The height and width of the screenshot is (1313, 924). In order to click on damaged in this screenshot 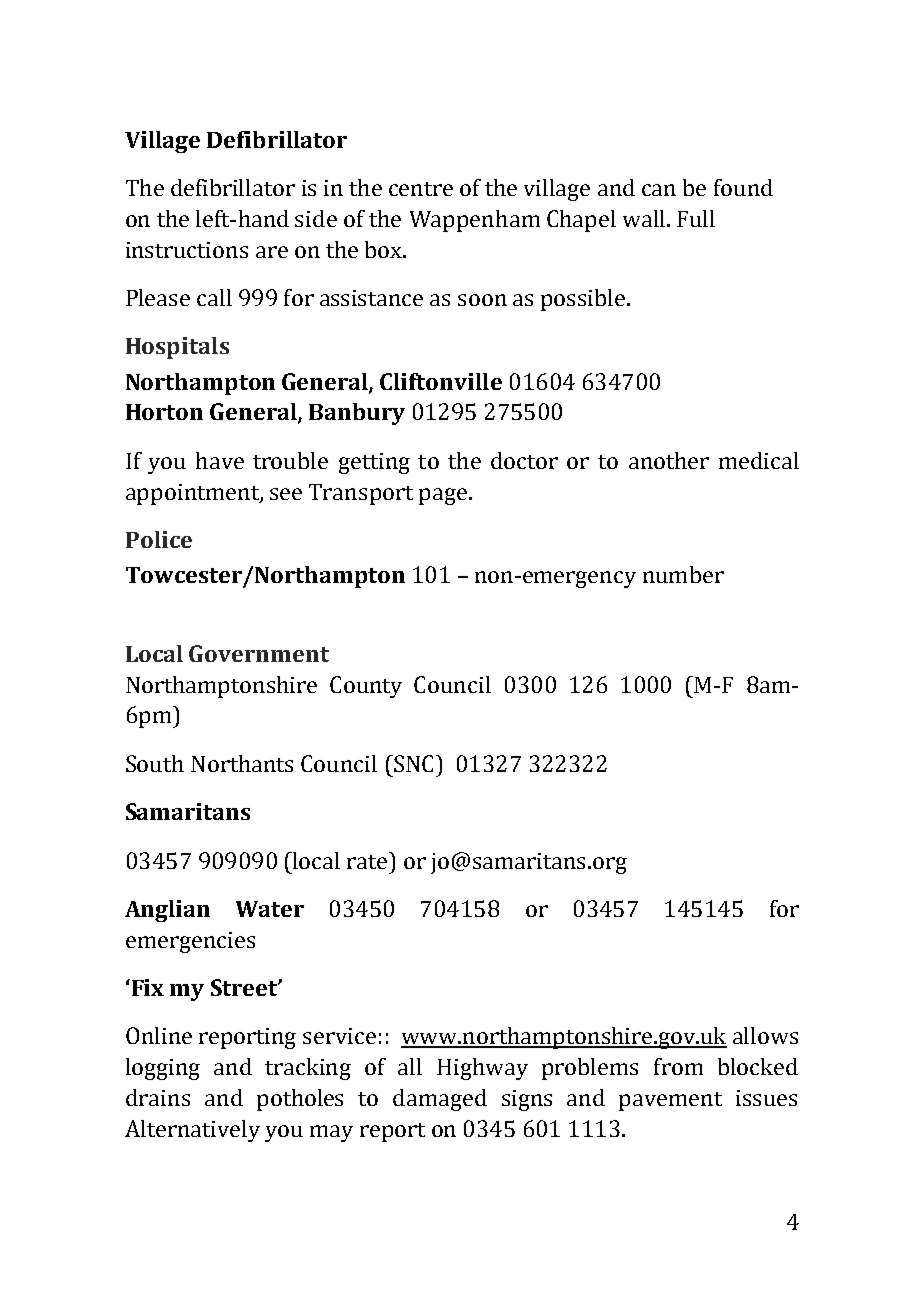, I will do `click(440, 1100)`.
